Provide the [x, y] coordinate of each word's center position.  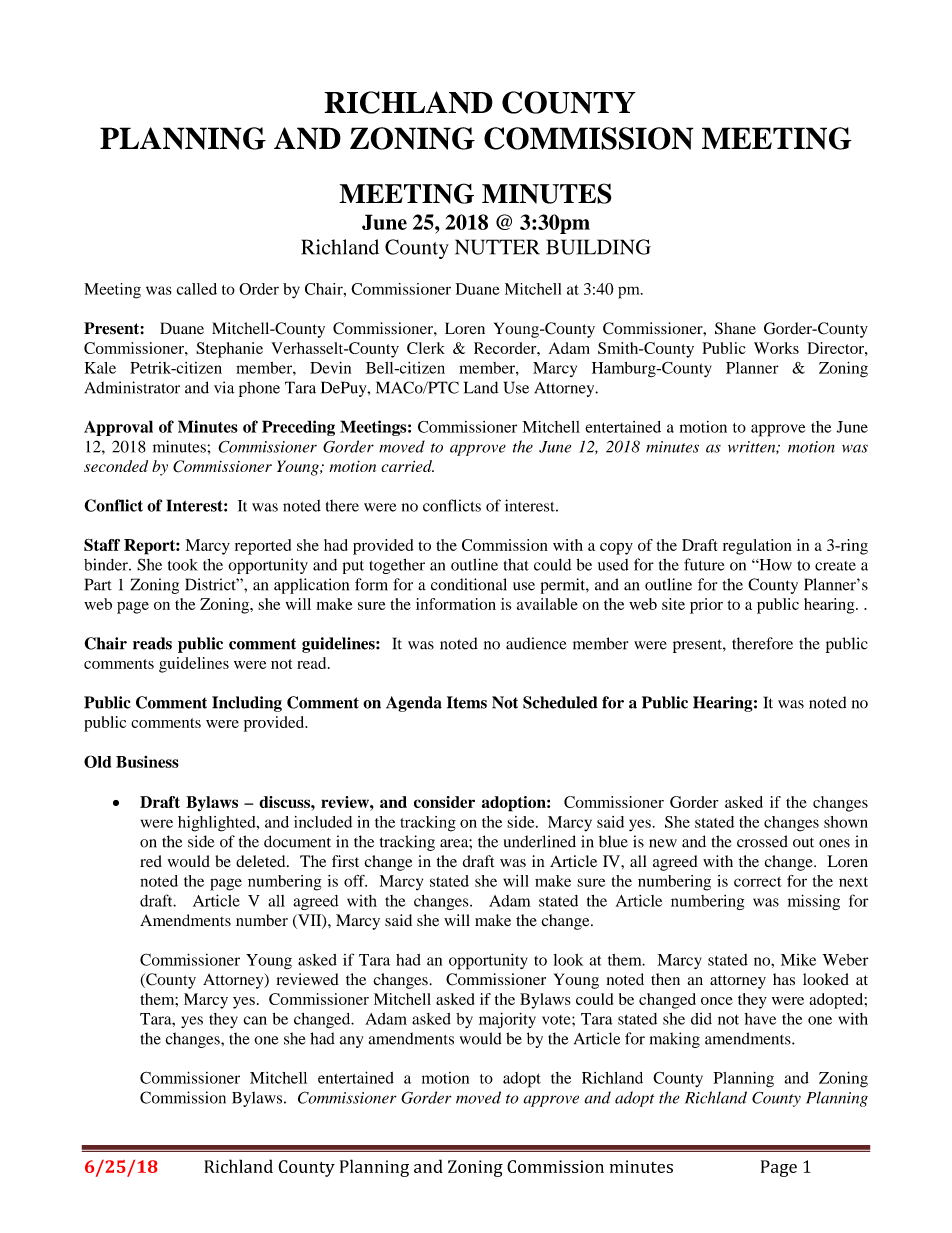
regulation [757, 547]
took [183, 565]
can [255, 1020]
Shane [735, 328]
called [197, 289]
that [516, 565]
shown [846, 822]
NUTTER [497, 247]
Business [147, 762]
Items [467, 702]
